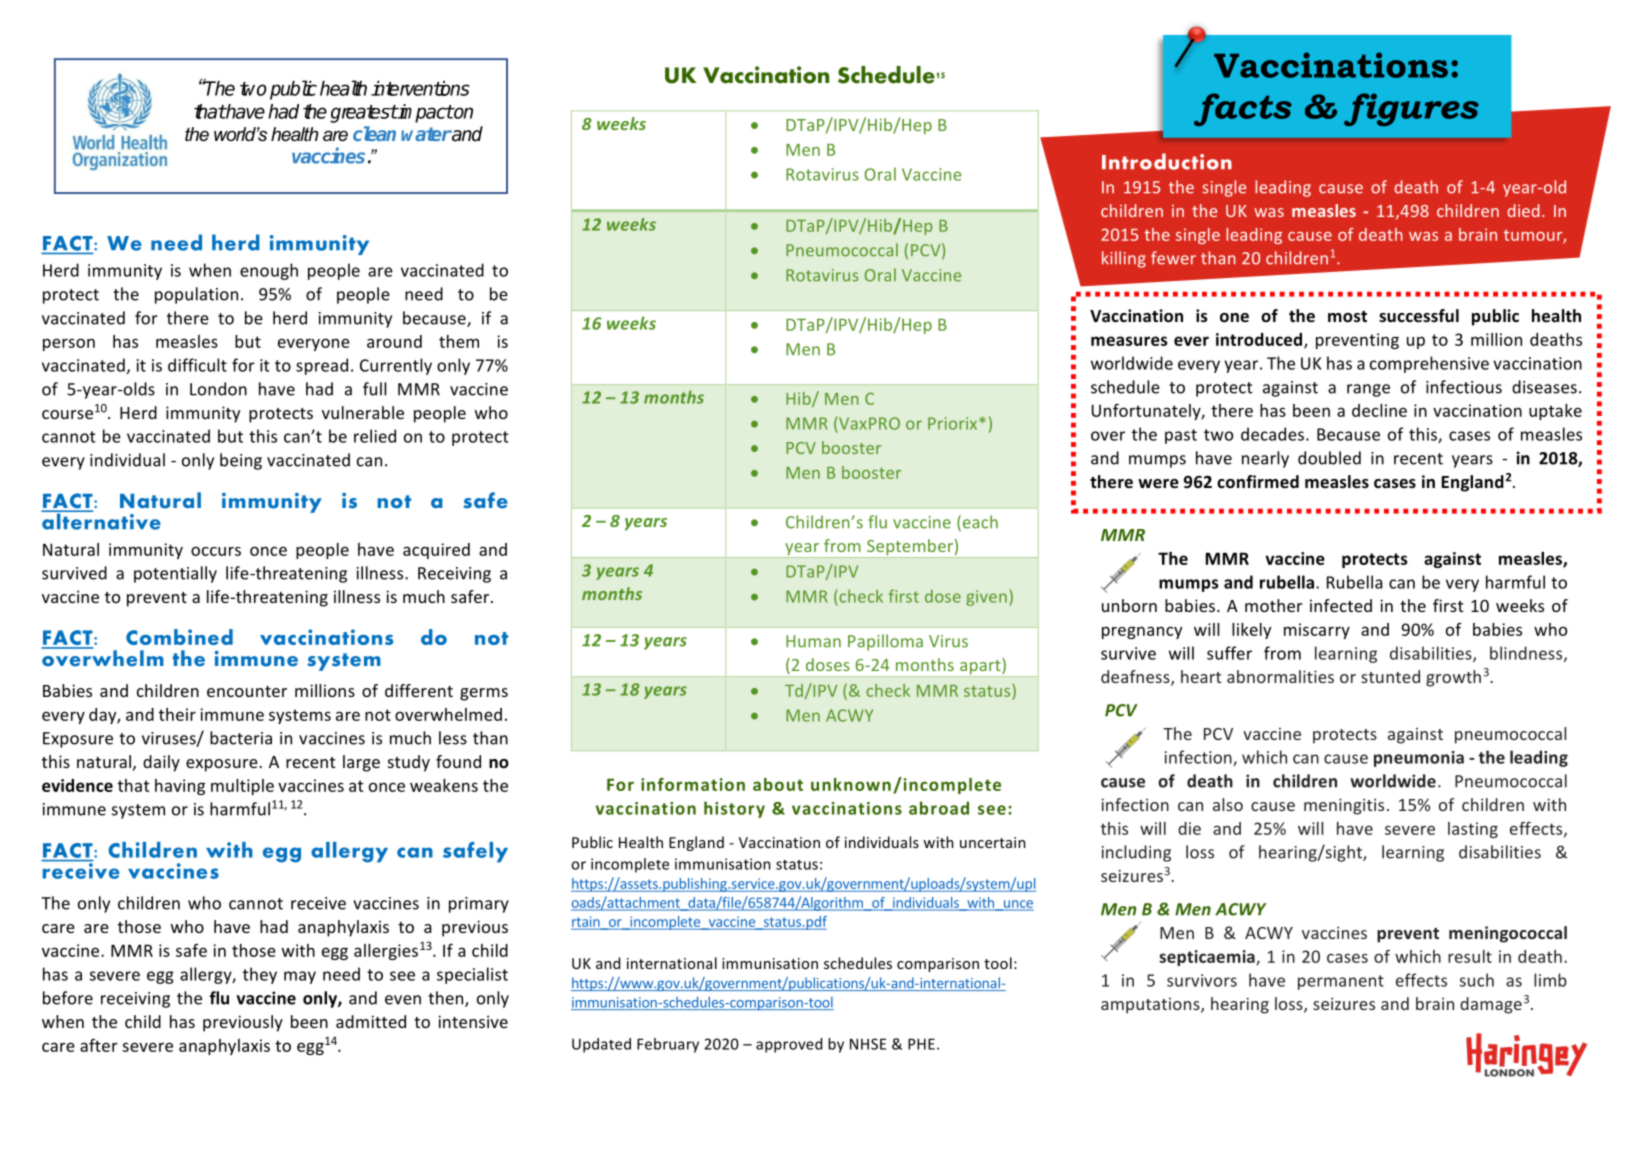 This screenshot has height=1155, width=1634. I want to click on infected, so click(1341, 605).
